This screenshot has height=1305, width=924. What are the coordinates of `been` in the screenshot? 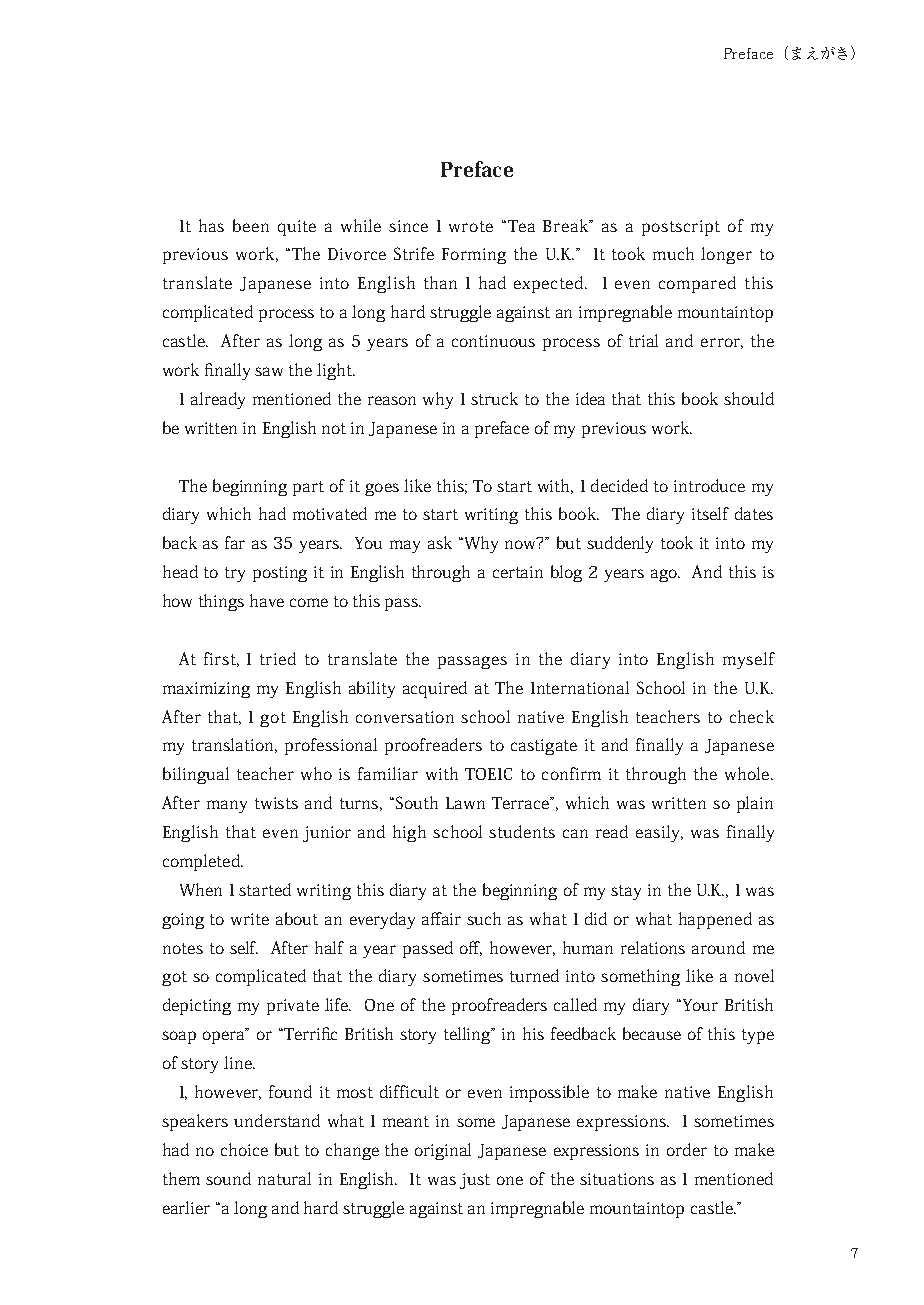 It's located at (251, 225).
